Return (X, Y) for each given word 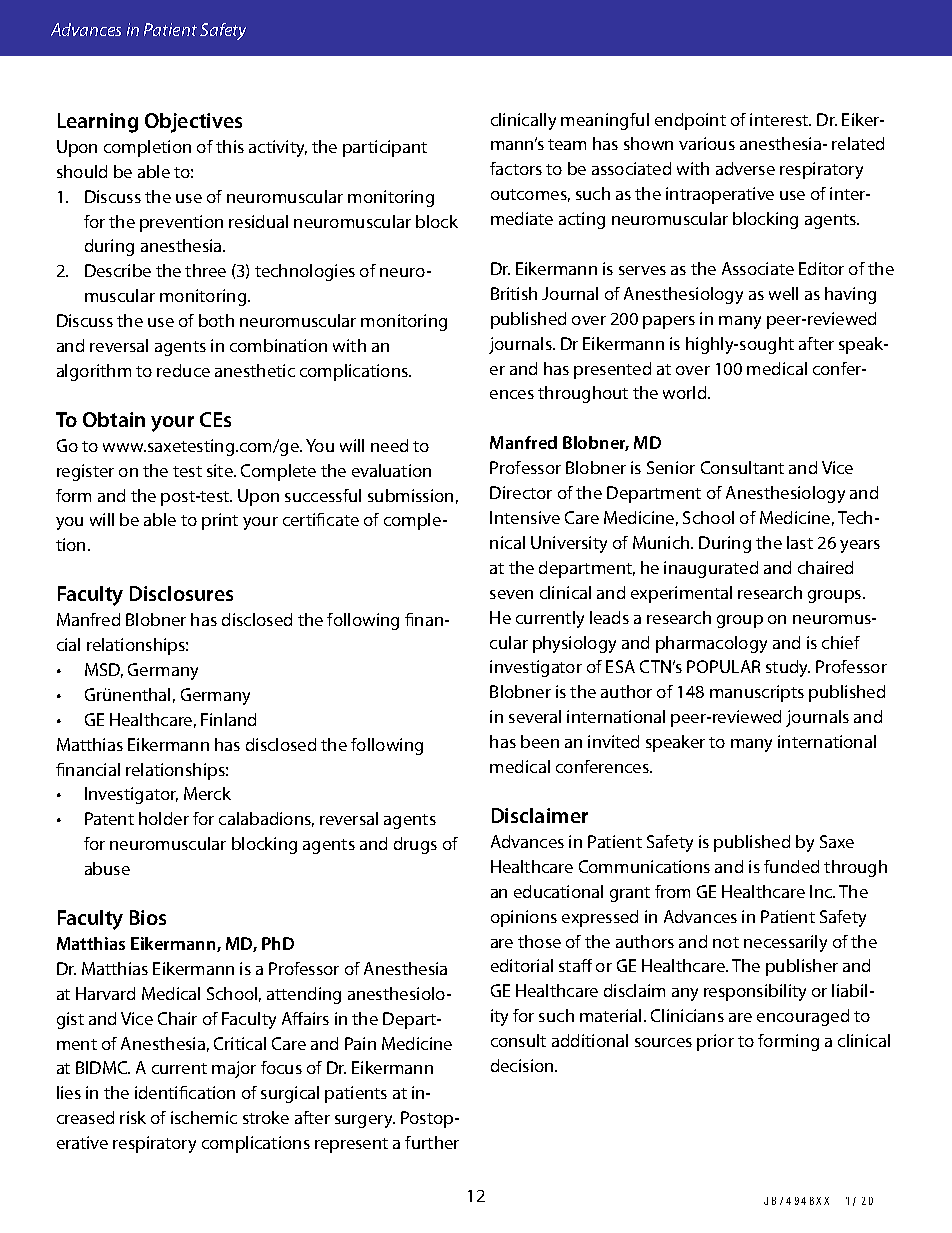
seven (511, 594)
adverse (745, 168)
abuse (107, 868)
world (686, 392)
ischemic (204, 1117)
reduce (183, 370)
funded (791, 866)
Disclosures (181, 593)
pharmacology (711, 644)
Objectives (193, 123)
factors (516, 168)
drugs (415, 845)
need (389, 445)
